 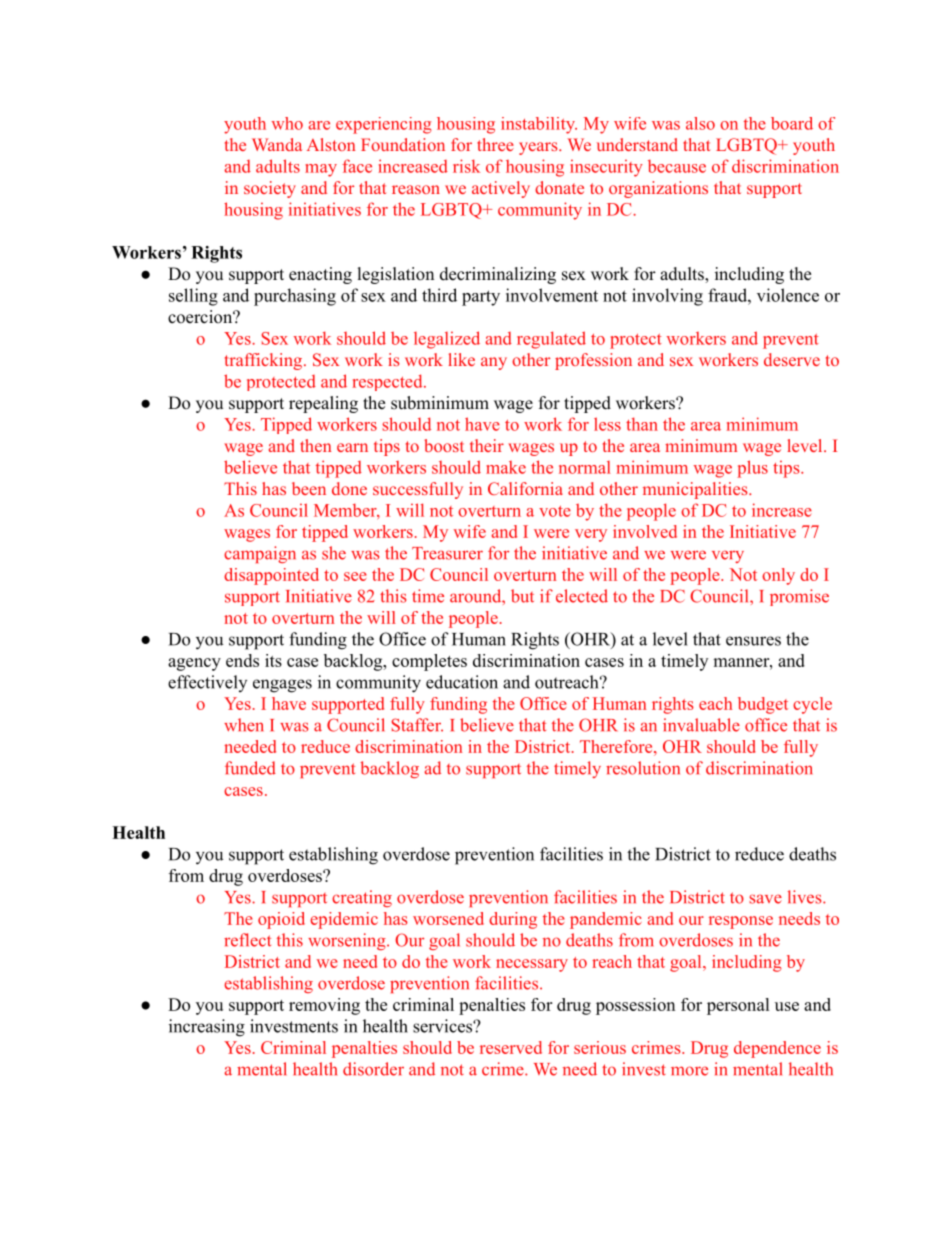 What do you see at coordinates (763, 705) in the screenshot?
I see `budget` at bounding box center [763, 705].
